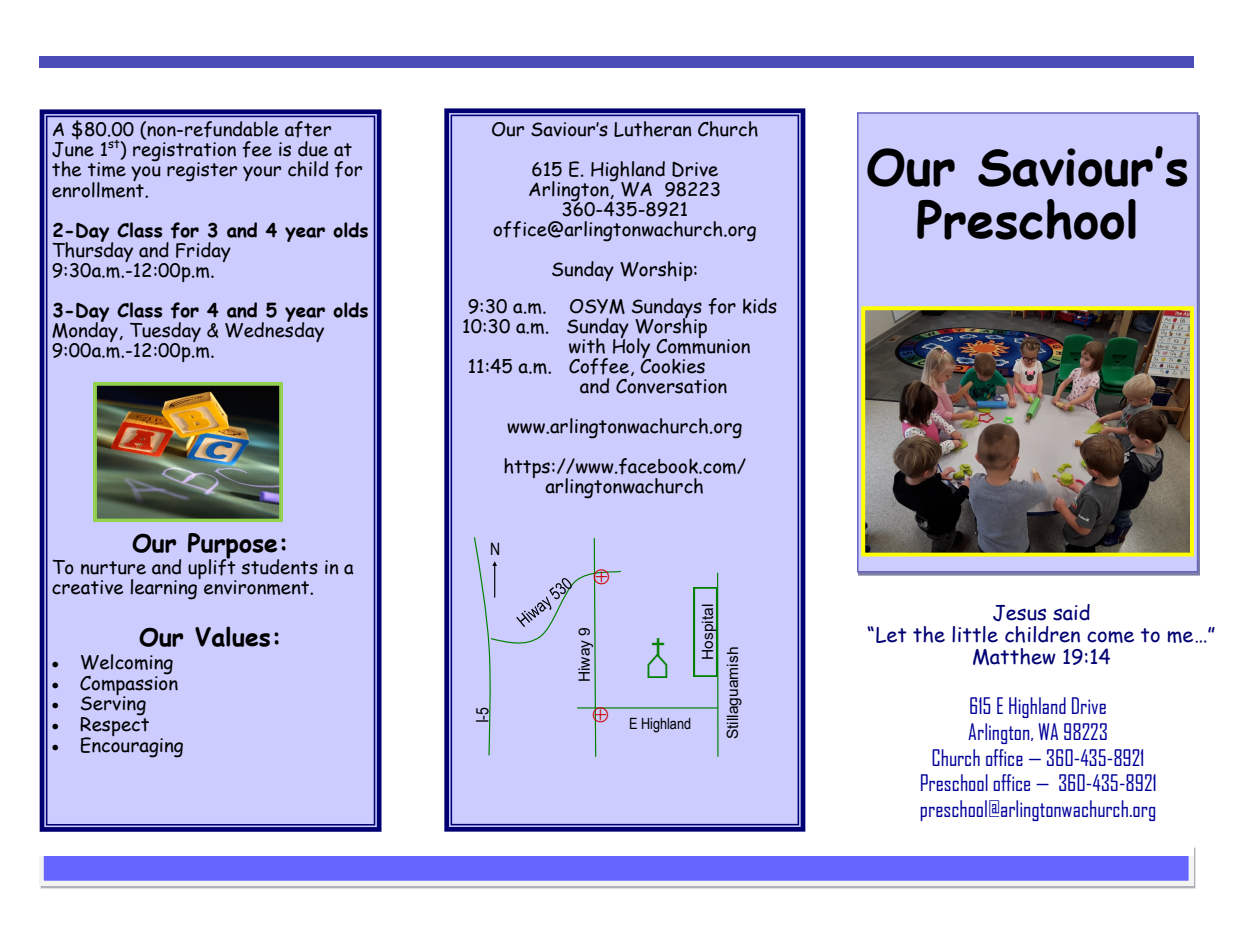 This document has width=1233, height=952. I want to click on registration, so click(184, 153).
